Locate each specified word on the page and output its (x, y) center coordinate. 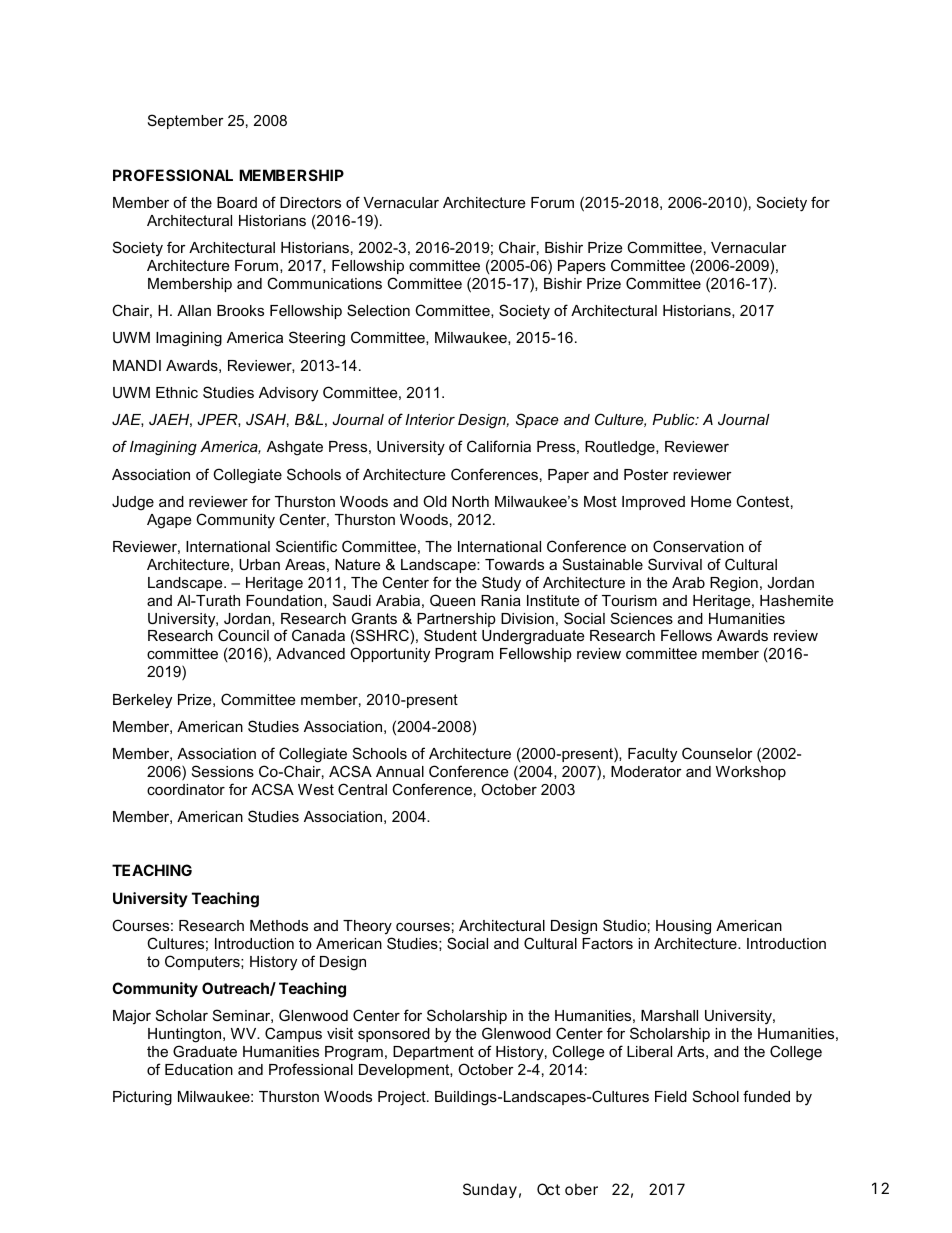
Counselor (717, 753)
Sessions (223, 771)
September (186, 121)
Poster (646, 474)
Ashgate (295, 448)
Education (199, 1069)
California (499, 446)
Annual (400, 771)
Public (674, 419)
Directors (310, 202)
